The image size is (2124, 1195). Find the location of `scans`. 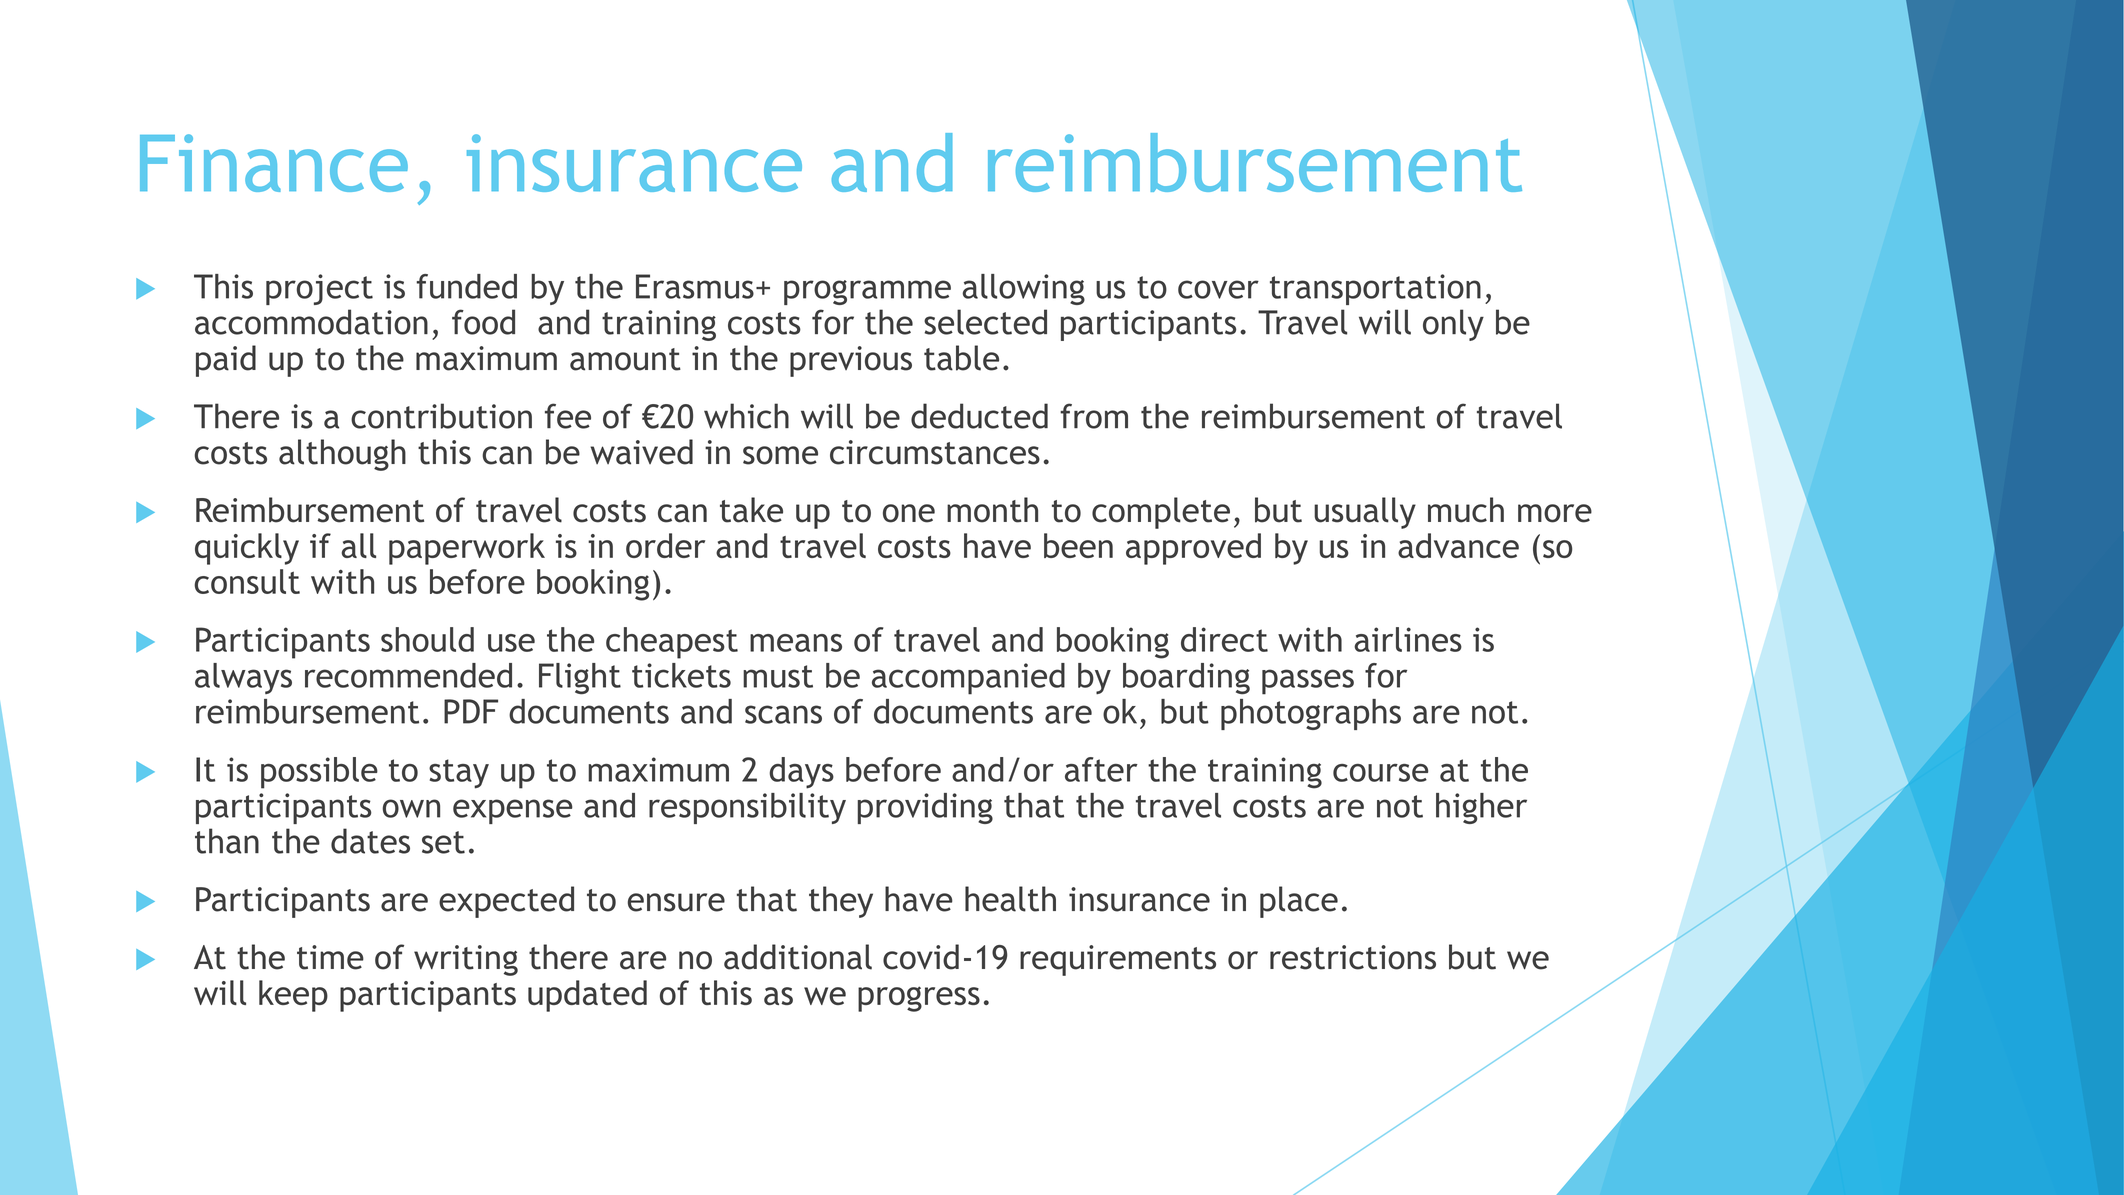

scans is located at coordinates (783, 714).
